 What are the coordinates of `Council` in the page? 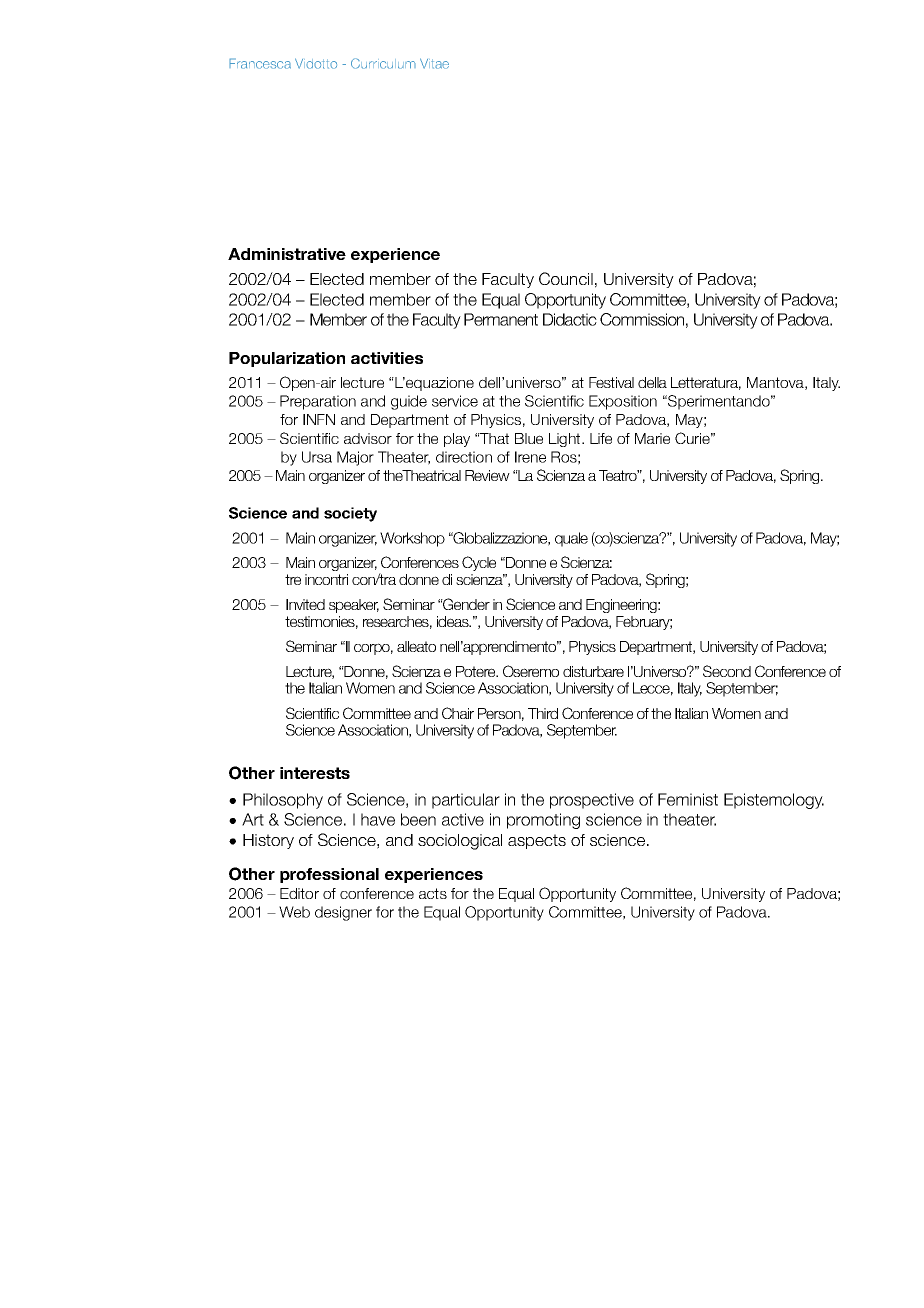 It's located at (566, 278).
